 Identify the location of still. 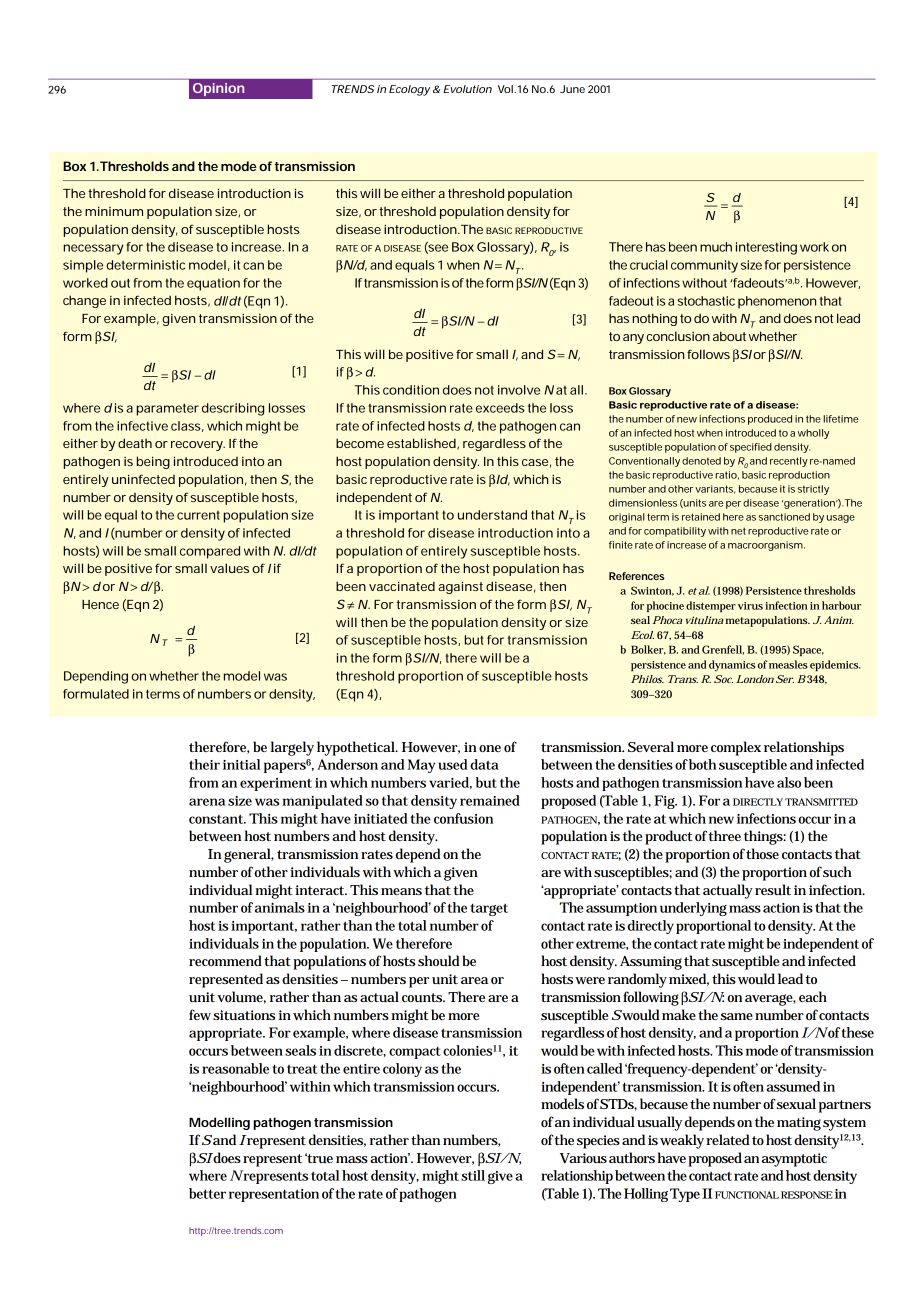
(473, 1175).
